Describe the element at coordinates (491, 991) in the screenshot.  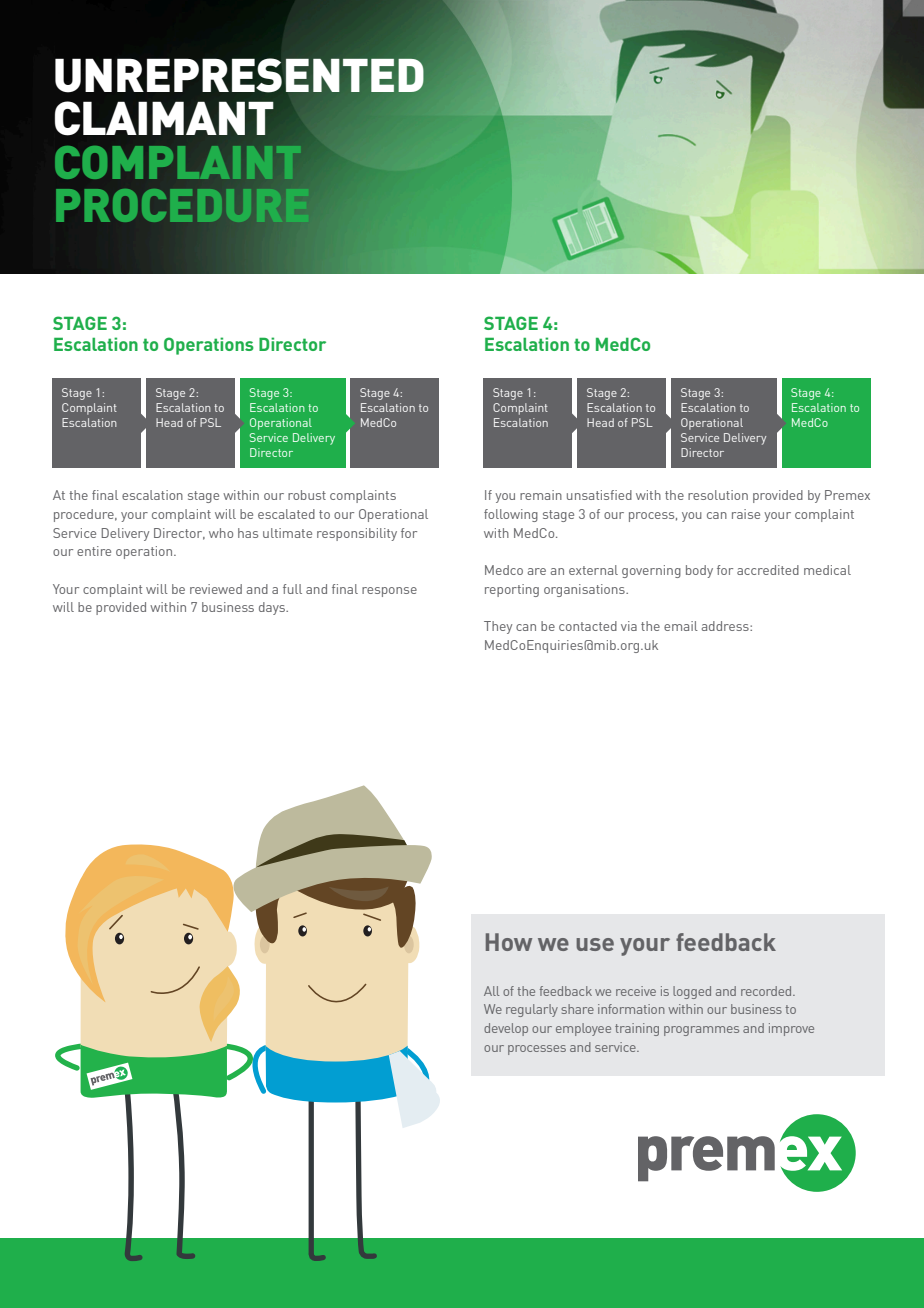
I see `All` at that location.
